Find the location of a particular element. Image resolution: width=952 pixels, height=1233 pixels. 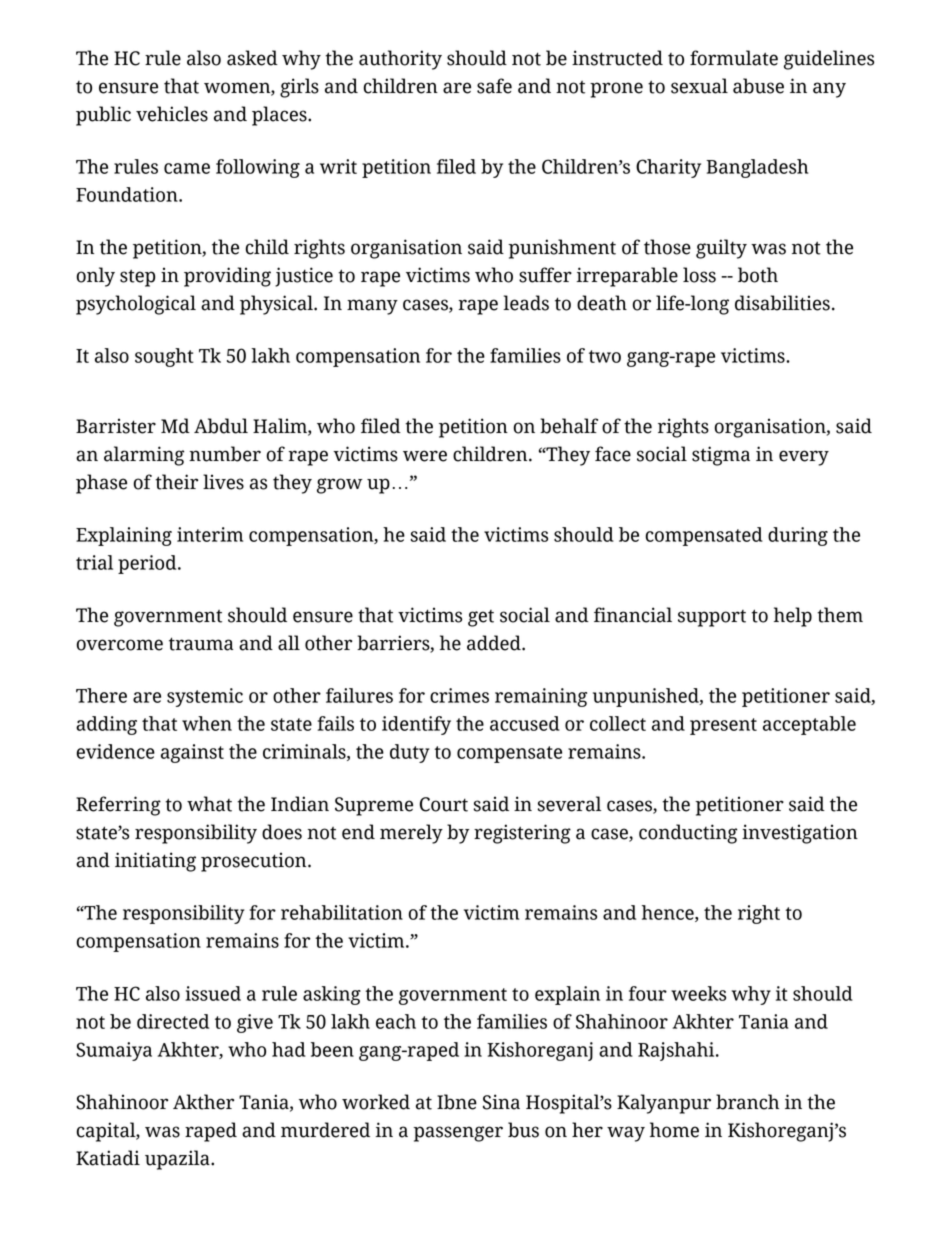

abuse is located at coordinates (758, 86).
